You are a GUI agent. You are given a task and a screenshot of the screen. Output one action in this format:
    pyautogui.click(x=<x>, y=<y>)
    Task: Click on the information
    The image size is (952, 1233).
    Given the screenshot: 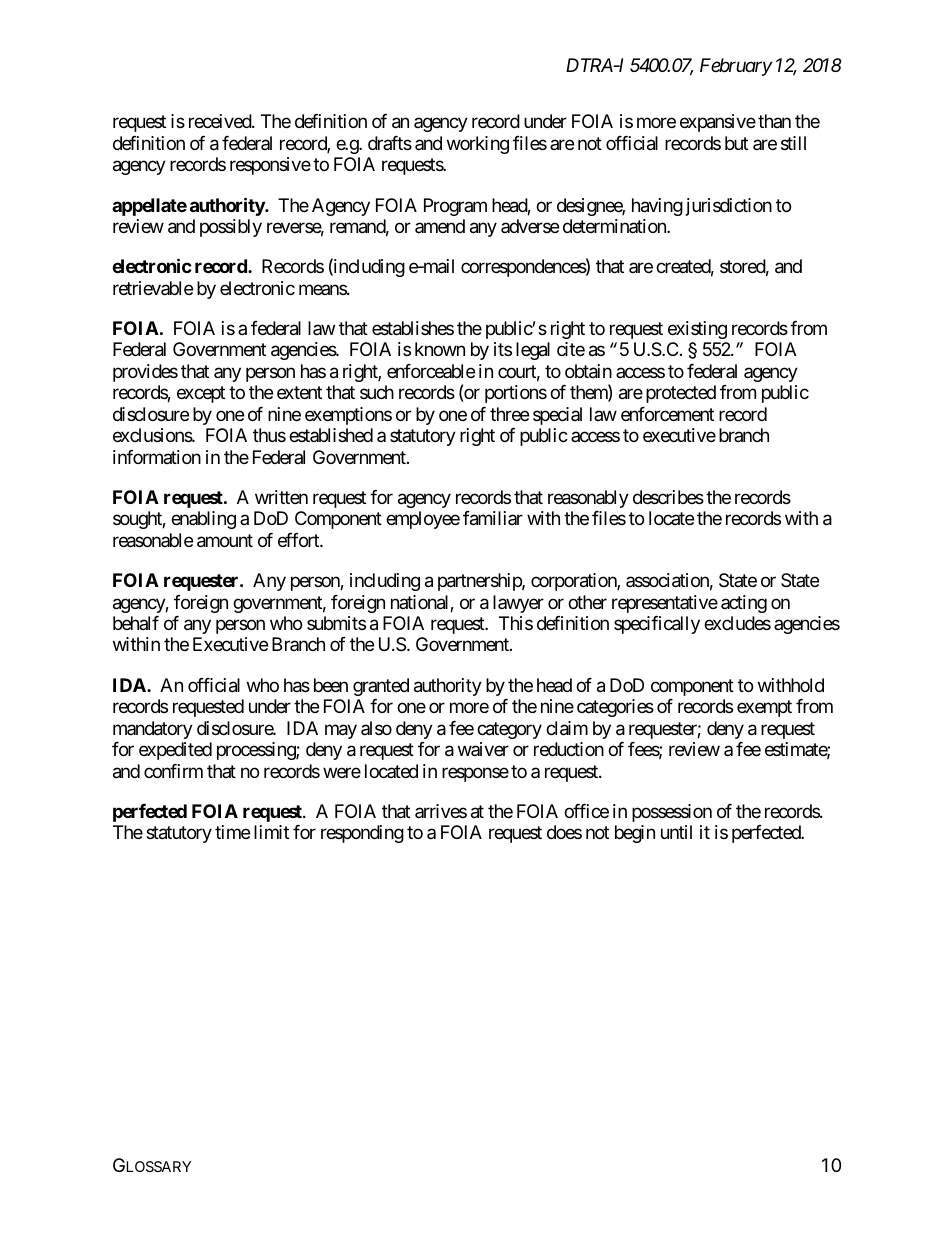 What is the action you would take?
    pyautogui.click(x=157, y=457)
